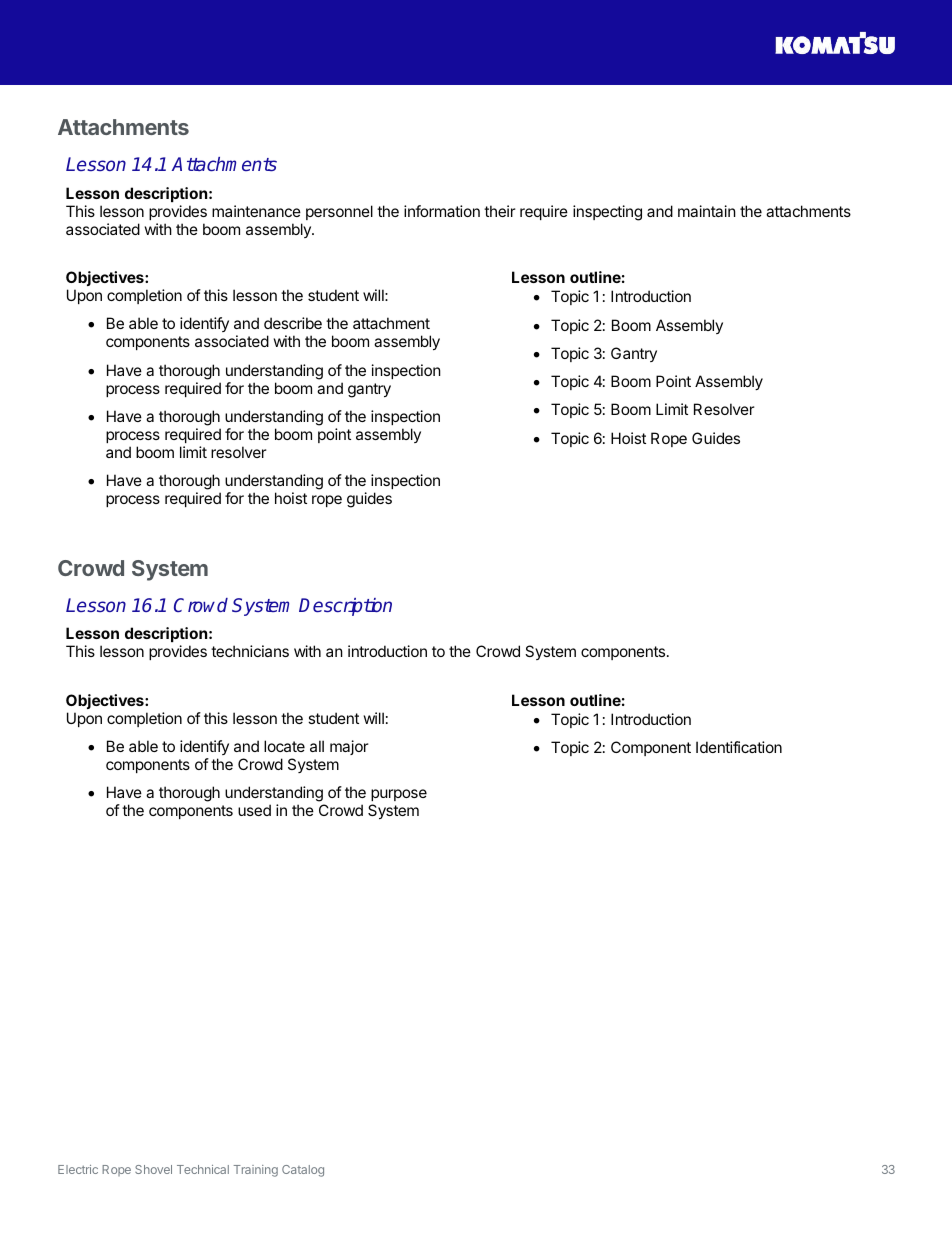 This screenshot has height=1233, width=952. What do you see at coordinates (256, 1171) in the screenshot?
I see `Training` at bounding box center [256, 1171].
